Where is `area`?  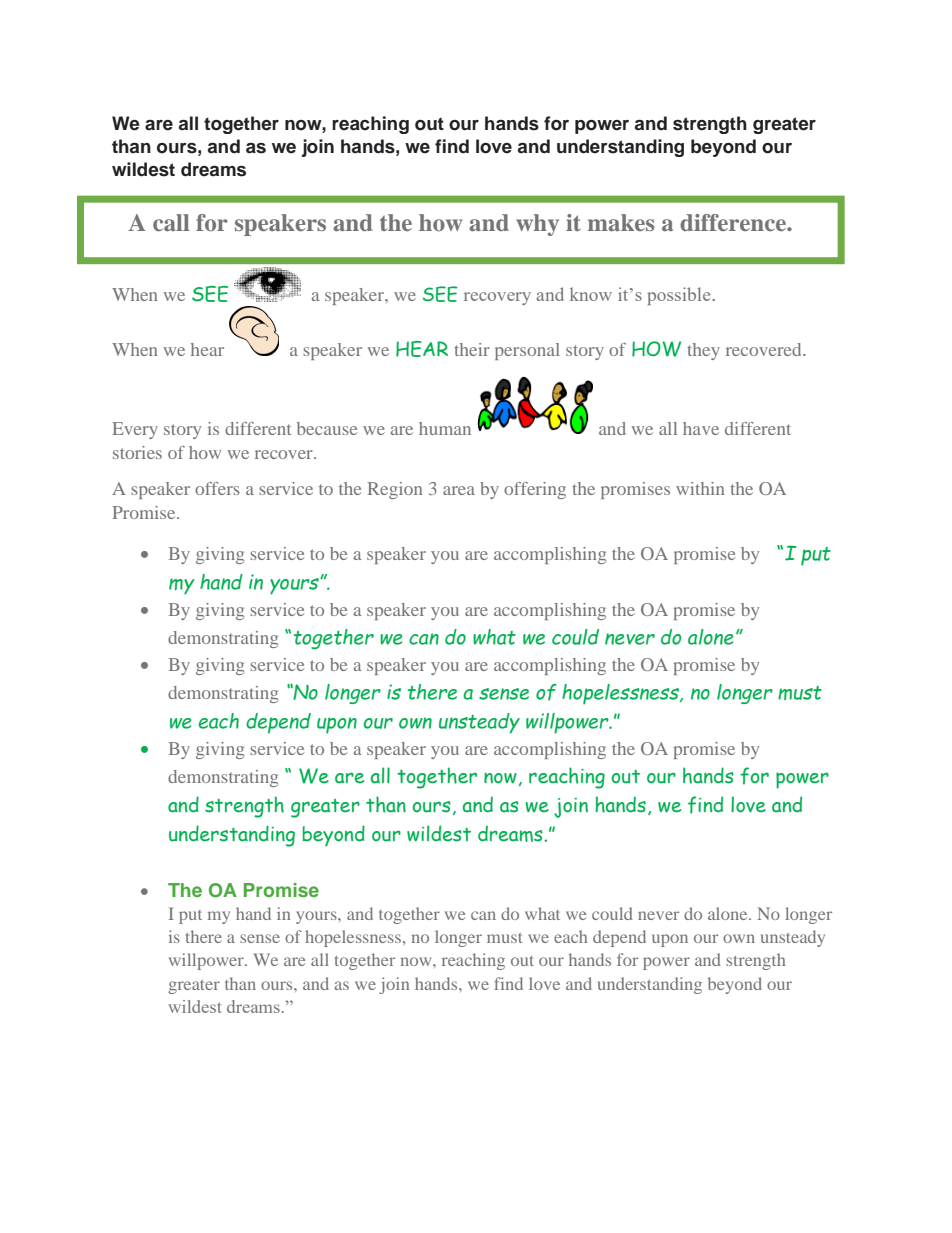
area is located at coordinates (459, 490).
